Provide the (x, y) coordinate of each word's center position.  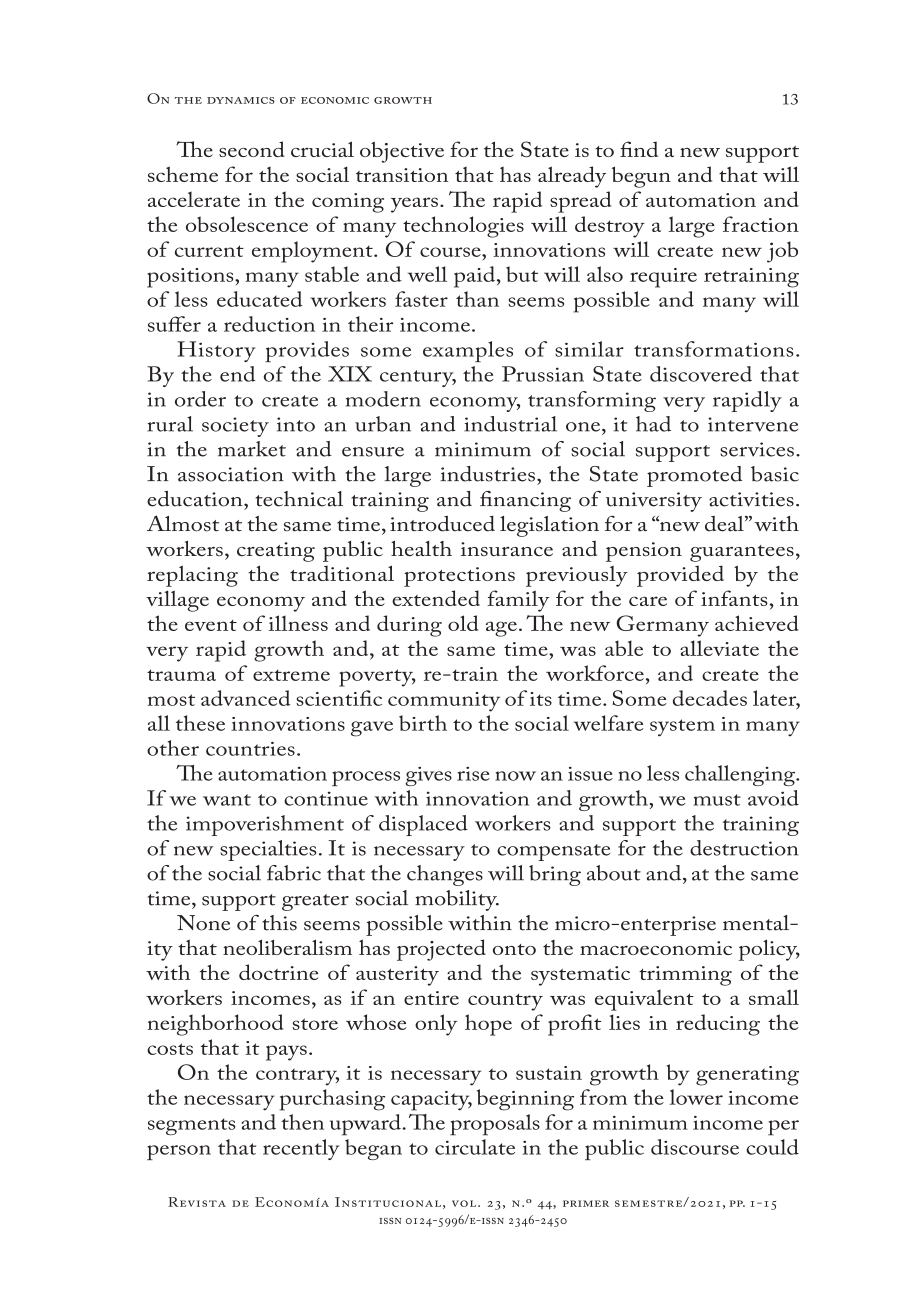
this (279, 923)
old (463, 623)
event (211, 625)
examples (468, 351)
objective (402, 152)
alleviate (719, 648)
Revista (197, 1202)
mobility (457, 900)
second (252, 149)
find (639, 149)
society (235, 427)
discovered (701, 374)
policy (769, 950)
